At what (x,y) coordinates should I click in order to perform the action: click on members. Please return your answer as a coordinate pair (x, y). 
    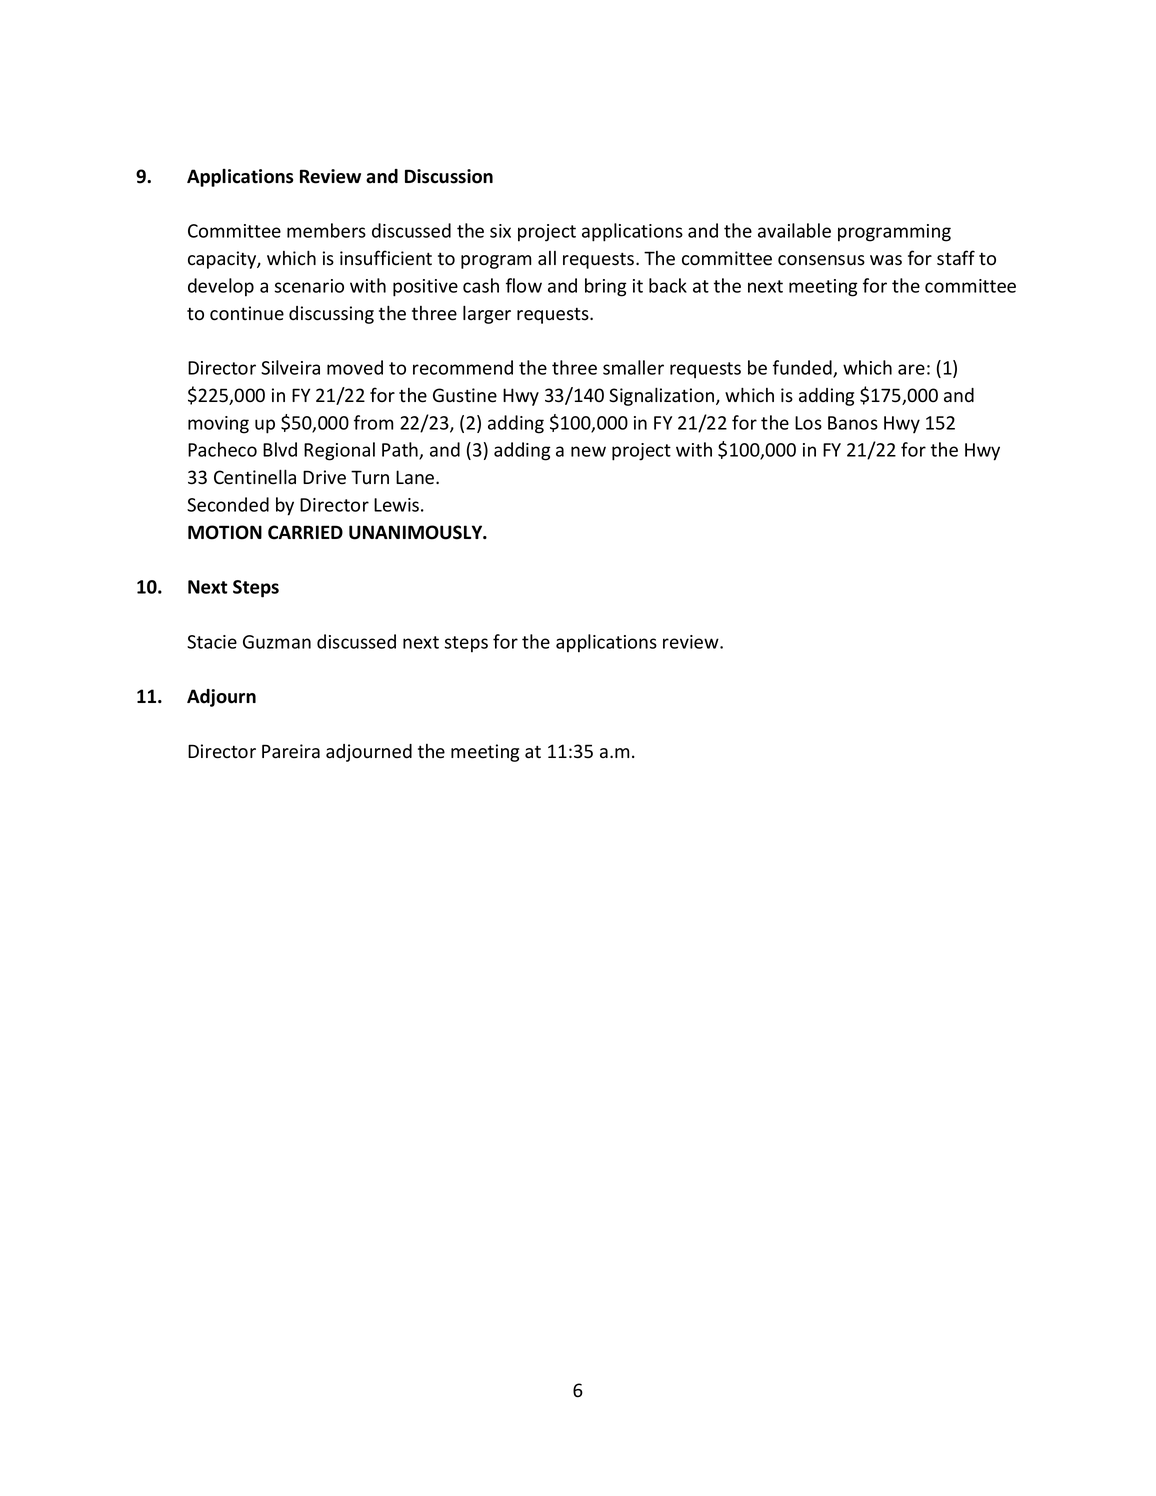
    Looking at the image, I should click on (326, 230).
